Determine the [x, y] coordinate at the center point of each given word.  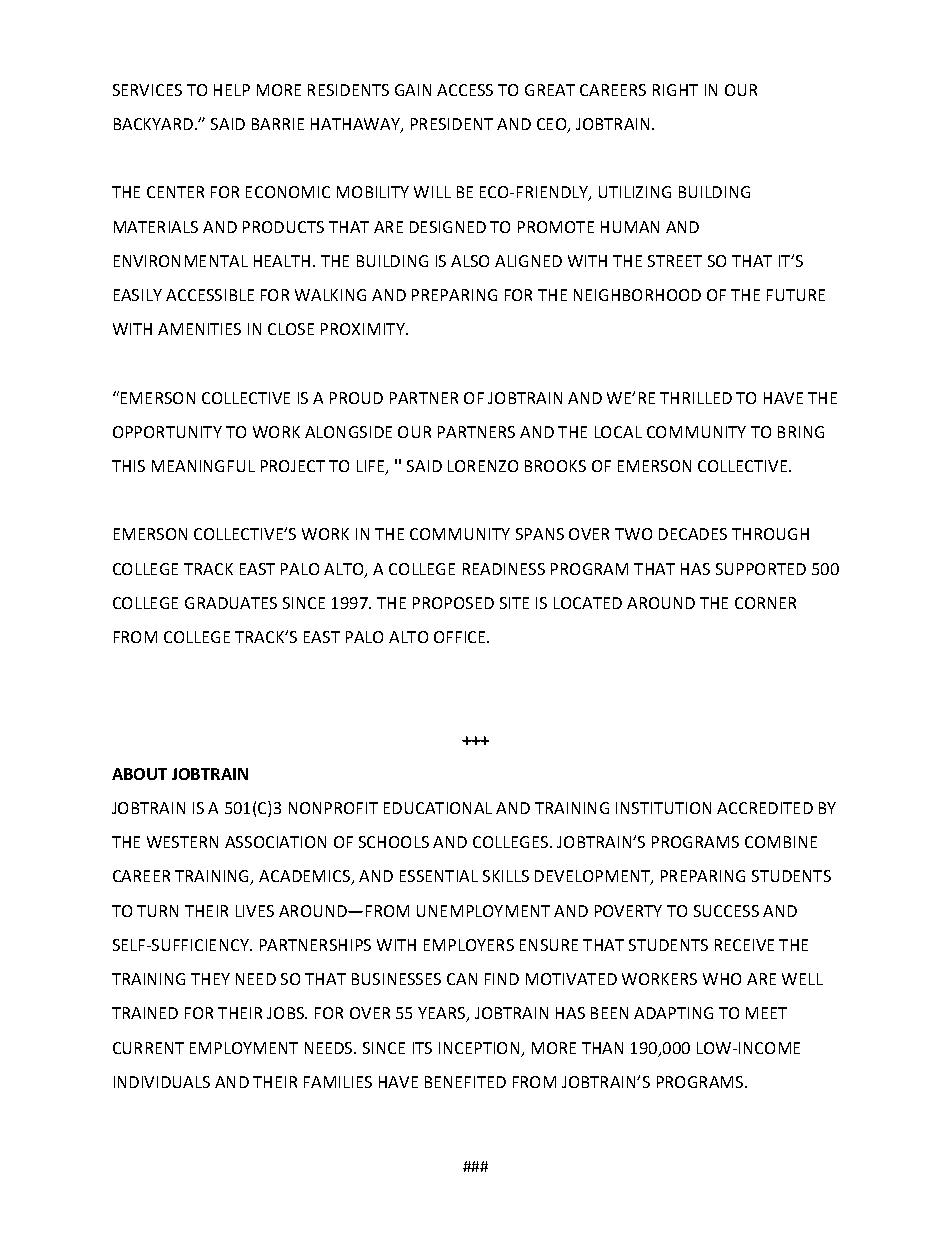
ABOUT [139, 774]
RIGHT [675, 90]
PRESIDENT [452, 124]
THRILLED [696, 398]
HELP [232, 90]
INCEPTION [480, 1049]
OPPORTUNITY [167, 432]
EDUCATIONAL [438, 808]
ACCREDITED [765, 808]
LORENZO [483, 466]
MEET [766, 1013]
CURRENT [148, 1048]
